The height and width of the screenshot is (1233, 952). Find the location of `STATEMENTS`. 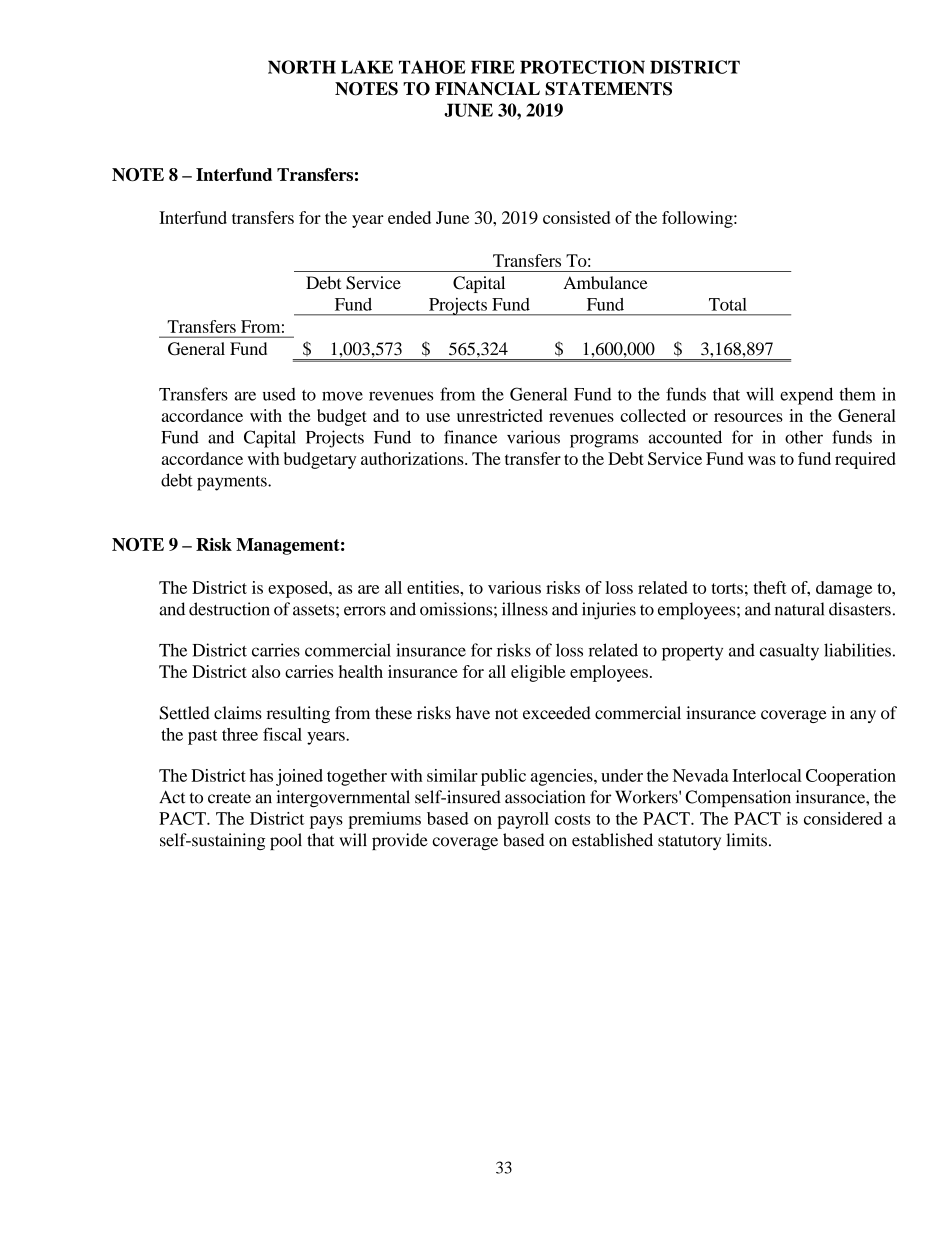

STATEMENTS is located at coordinates (608, 89).
